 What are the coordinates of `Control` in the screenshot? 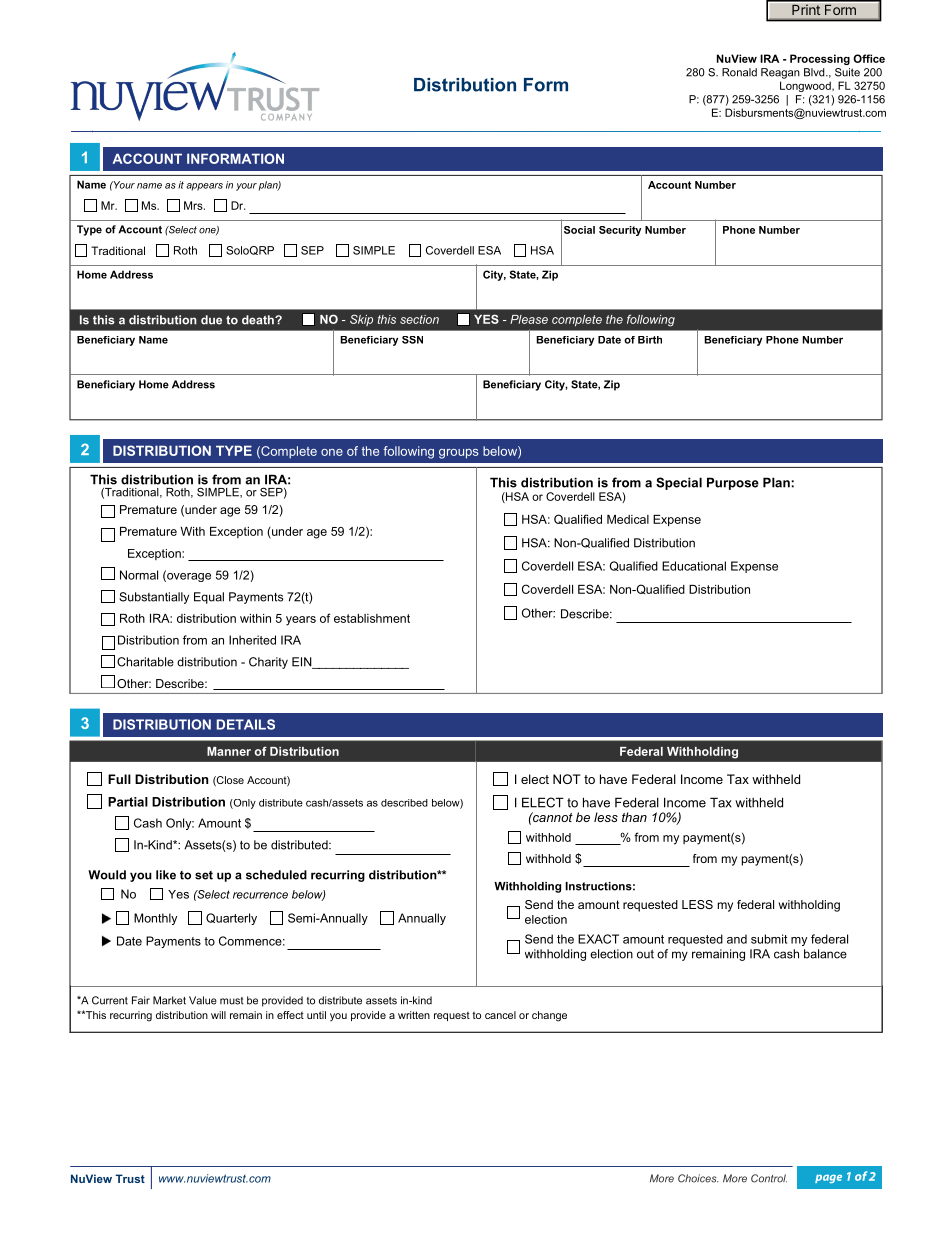 It's located at (769, 1178).
